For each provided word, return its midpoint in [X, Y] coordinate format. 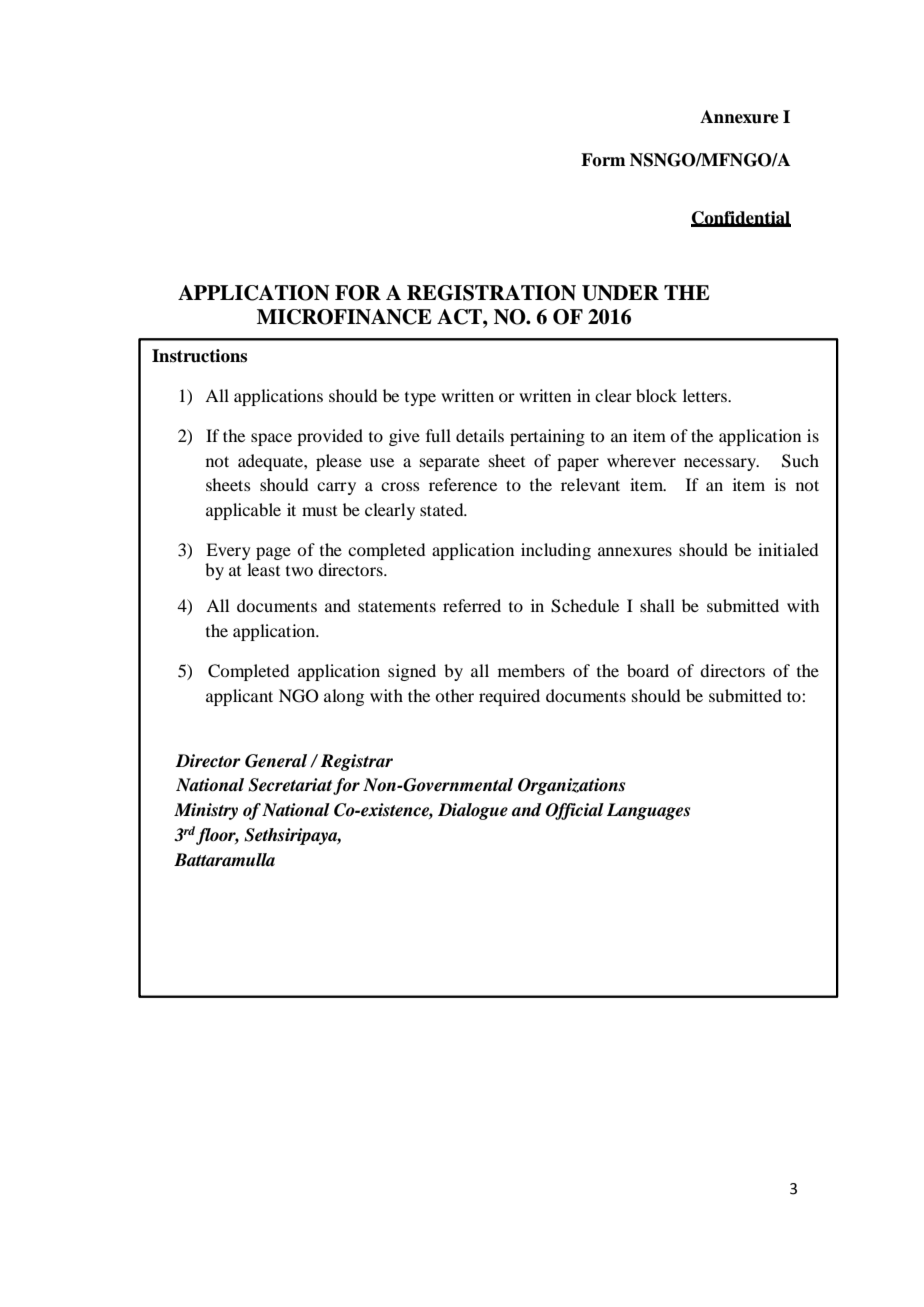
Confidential [741, 219]
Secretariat [290, 785]
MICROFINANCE [344, 317]
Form [603, 160]
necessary [721, 464]
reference [463, 484]
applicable [243, 511]
